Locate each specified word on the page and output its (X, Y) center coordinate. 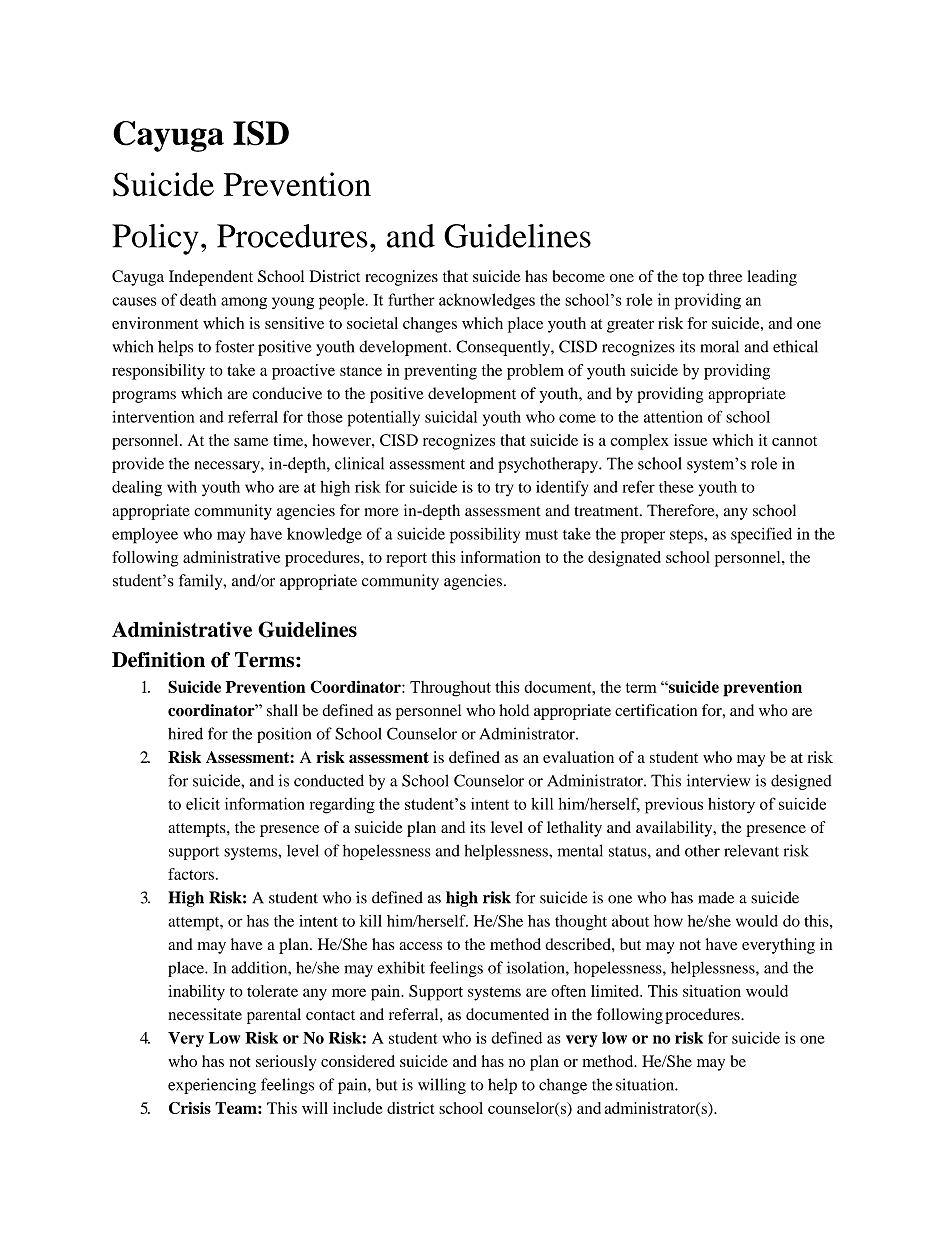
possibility (485, 536)
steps (687, 537)
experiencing (212, 1086)
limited (616, 991)
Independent (211, 278)
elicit (203, 803)
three (725, 276)
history (731, 806)
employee (145, 536)
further (411, 299)
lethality (574, 829)
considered (358, 1061)
